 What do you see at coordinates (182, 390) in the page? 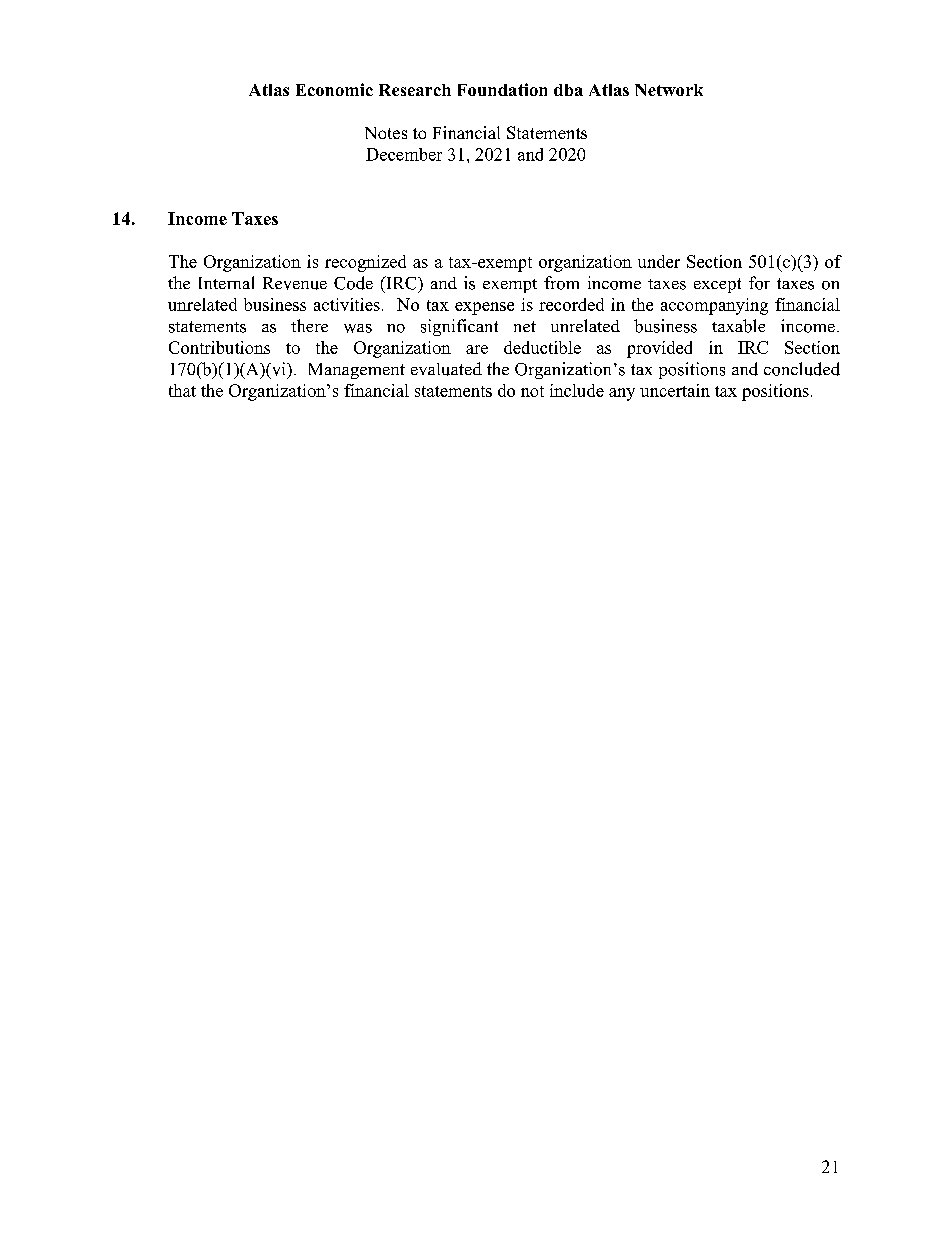
I see `that` at bounding box center [182, 390].
